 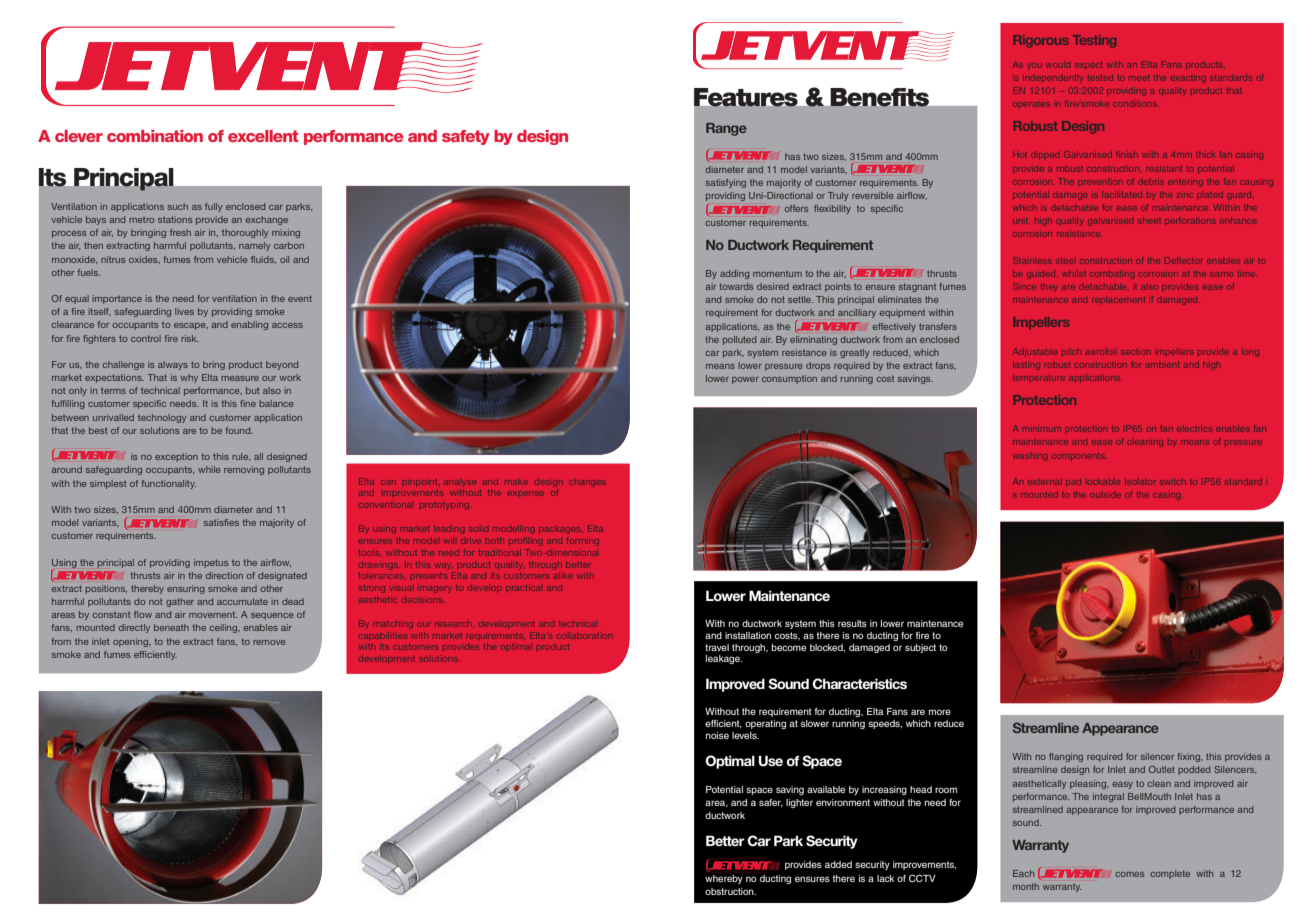 I want to click on comes, so click(x=1129, y=874).
